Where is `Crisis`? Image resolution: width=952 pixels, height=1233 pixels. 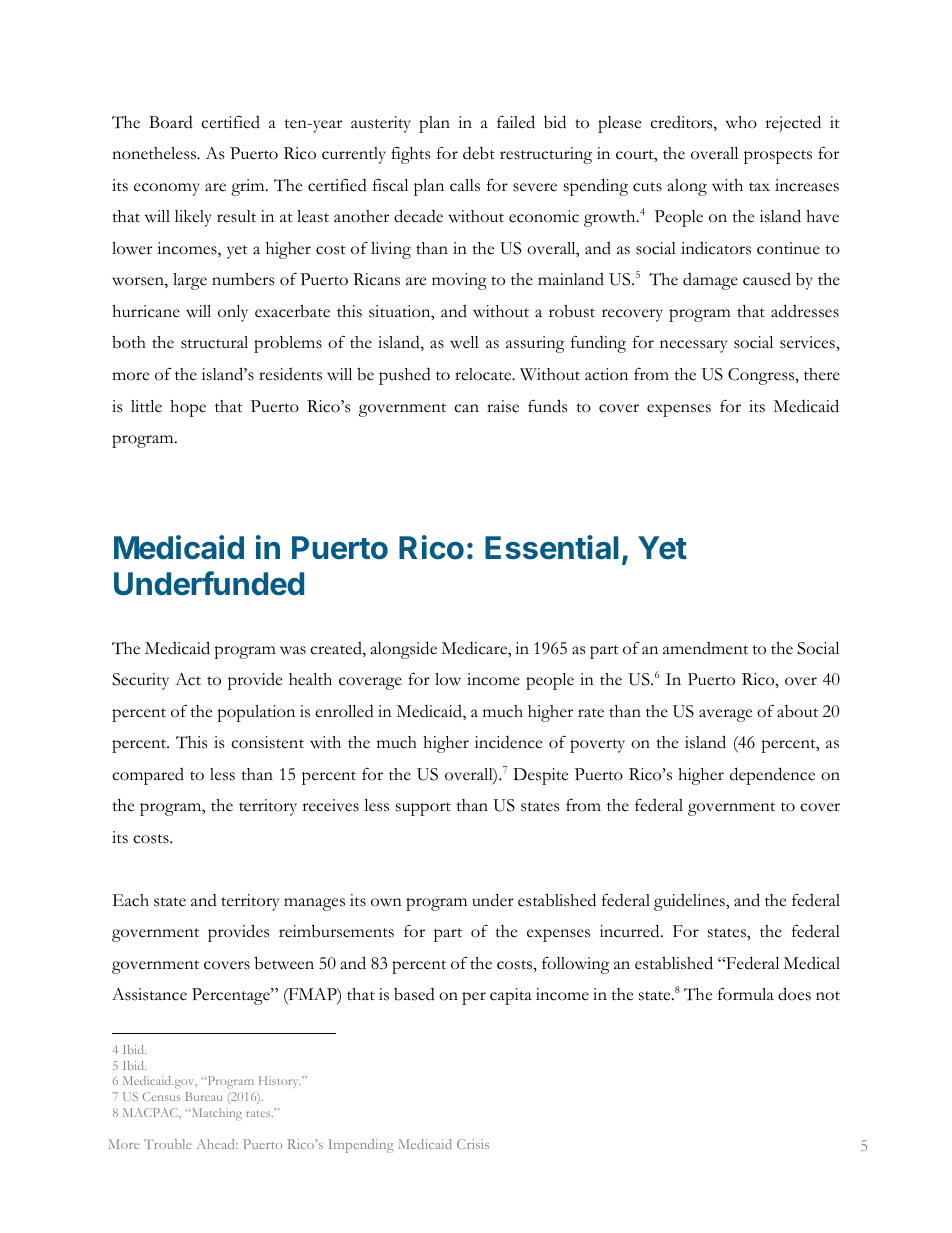
Crisis is located at coordinates (473, 1144).
